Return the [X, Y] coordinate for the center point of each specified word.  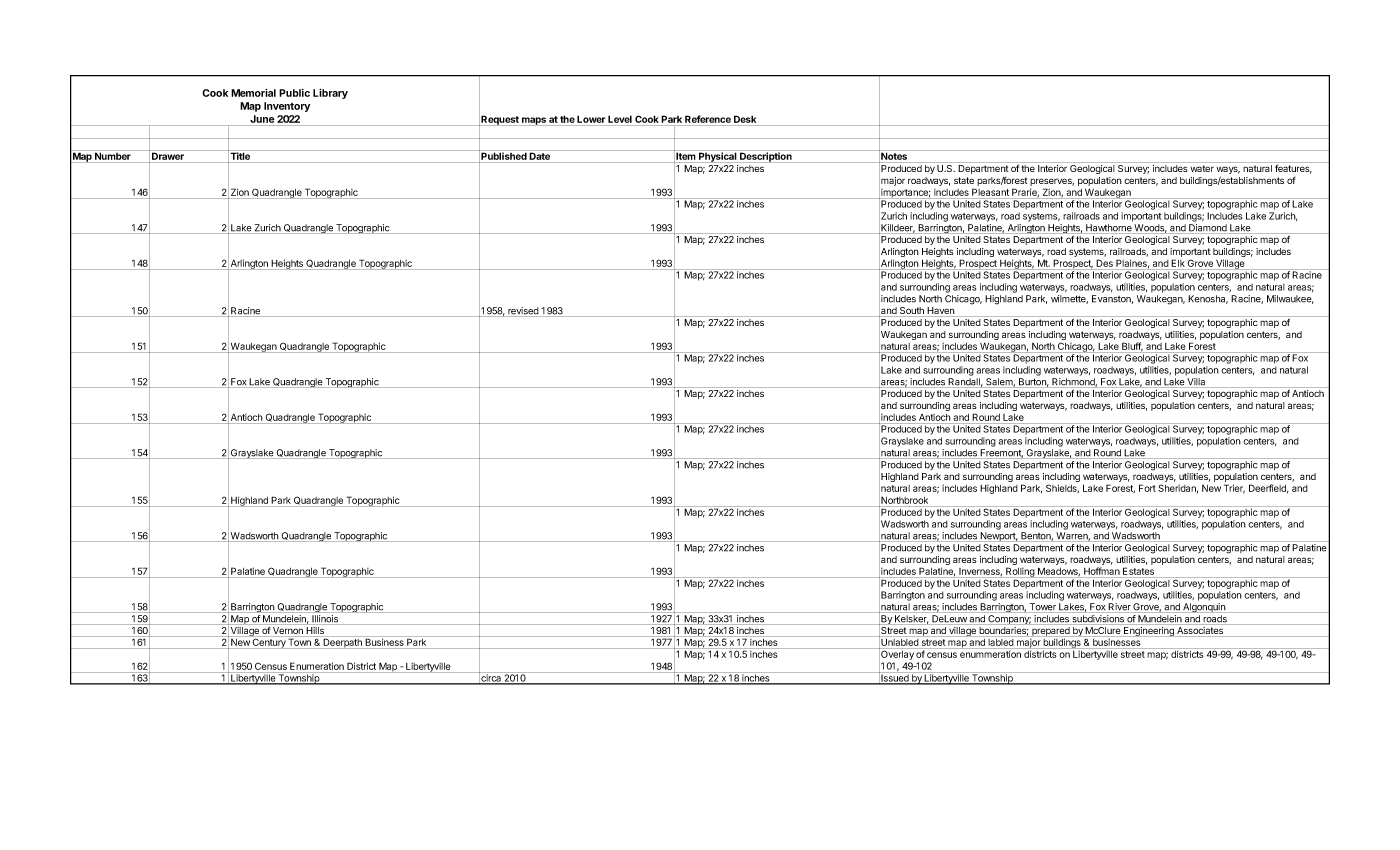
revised [523, 312]
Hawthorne [1109, 229]
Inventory [287, 107]
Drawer [168, 156]
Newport [998, 537]
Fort [1147, 488]
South [912, 312]
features [1293, 169]
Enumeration [317, 666]
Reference [708, 119]
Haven [941, 312]
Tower [1042, 608]
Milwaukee [1290, 299]
